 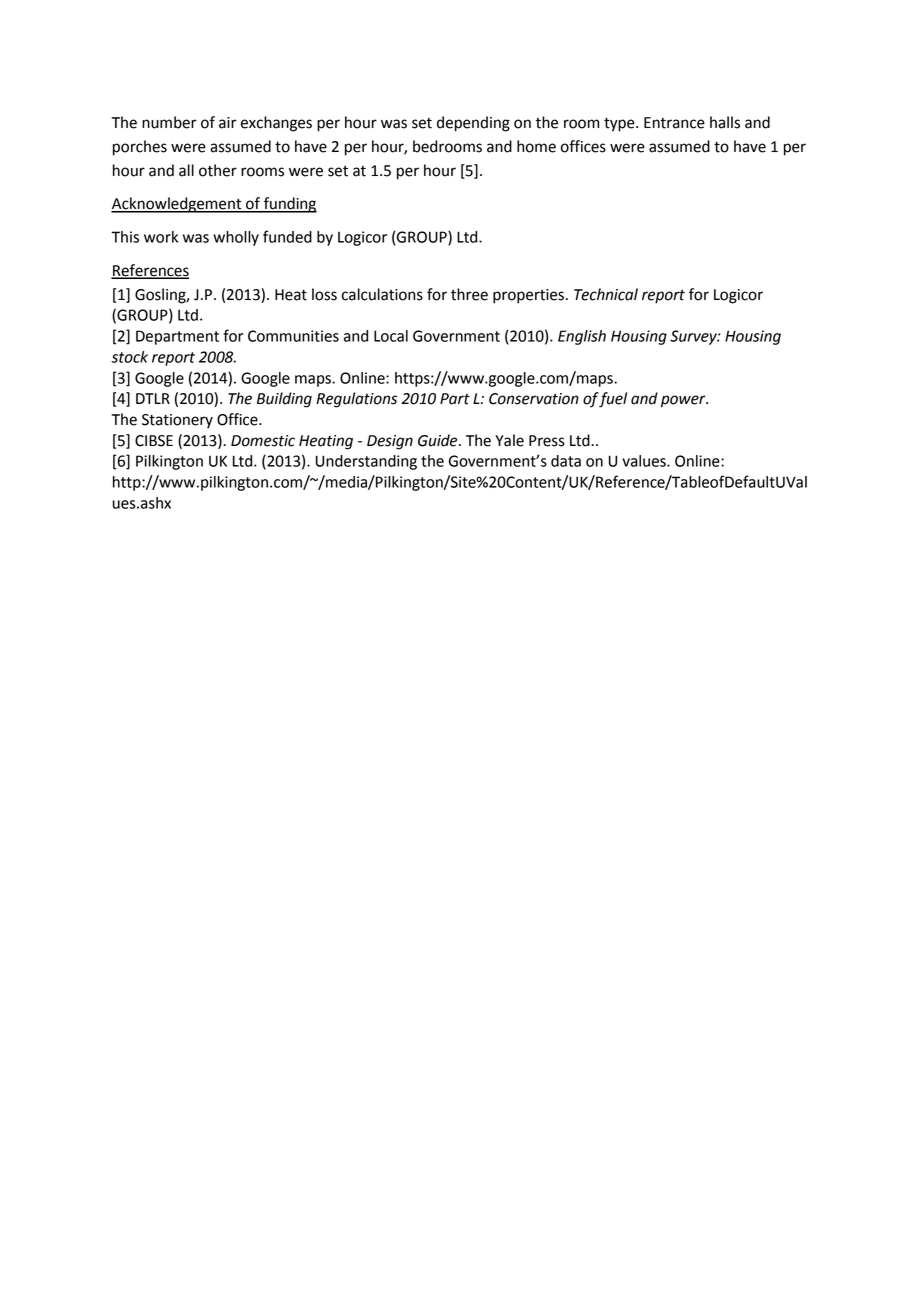 I want to click on Guide, so click(x=439, y=440).
